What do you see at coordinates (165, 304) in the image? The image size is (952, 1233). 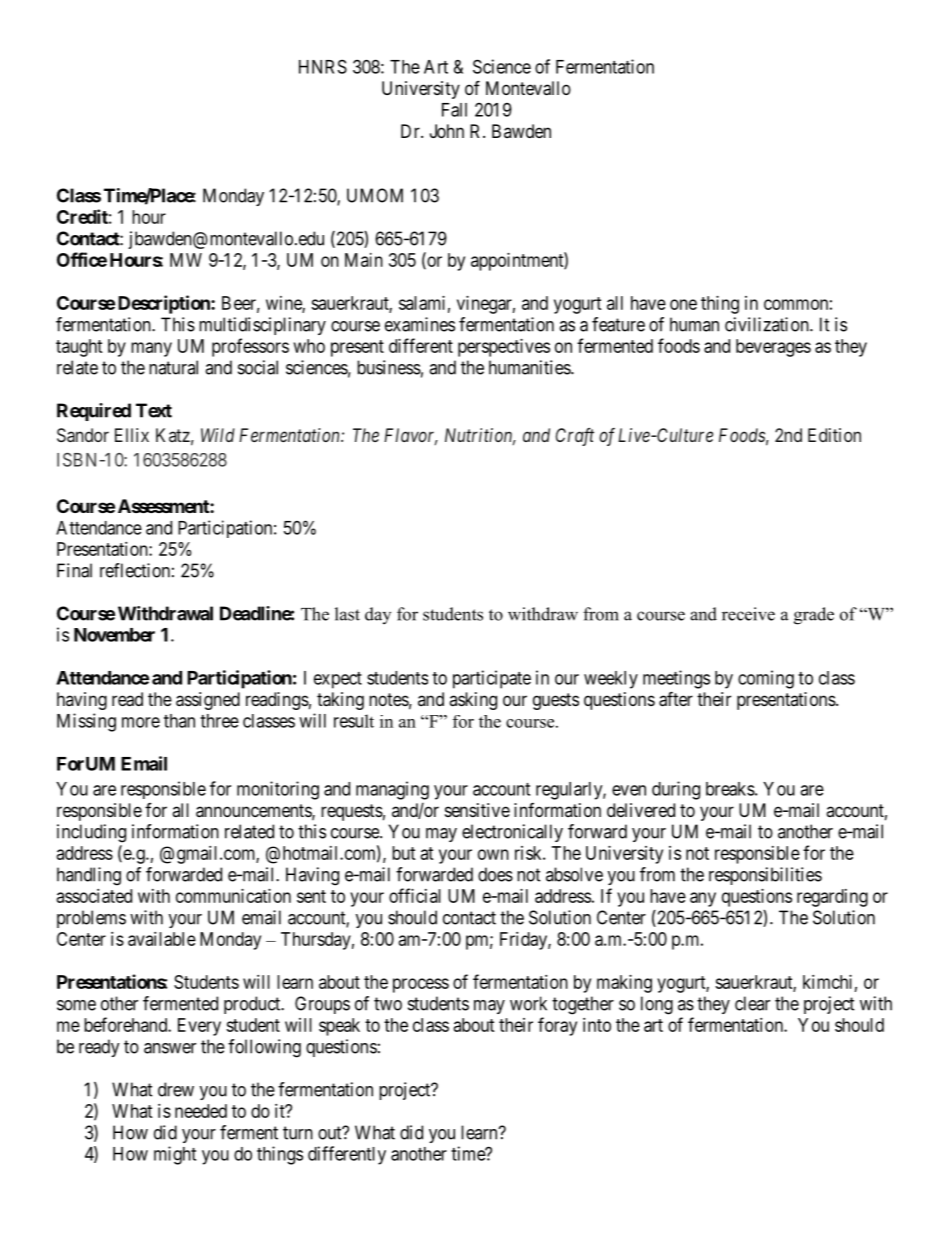 I see `Description` at bounding box center [165, 304].
